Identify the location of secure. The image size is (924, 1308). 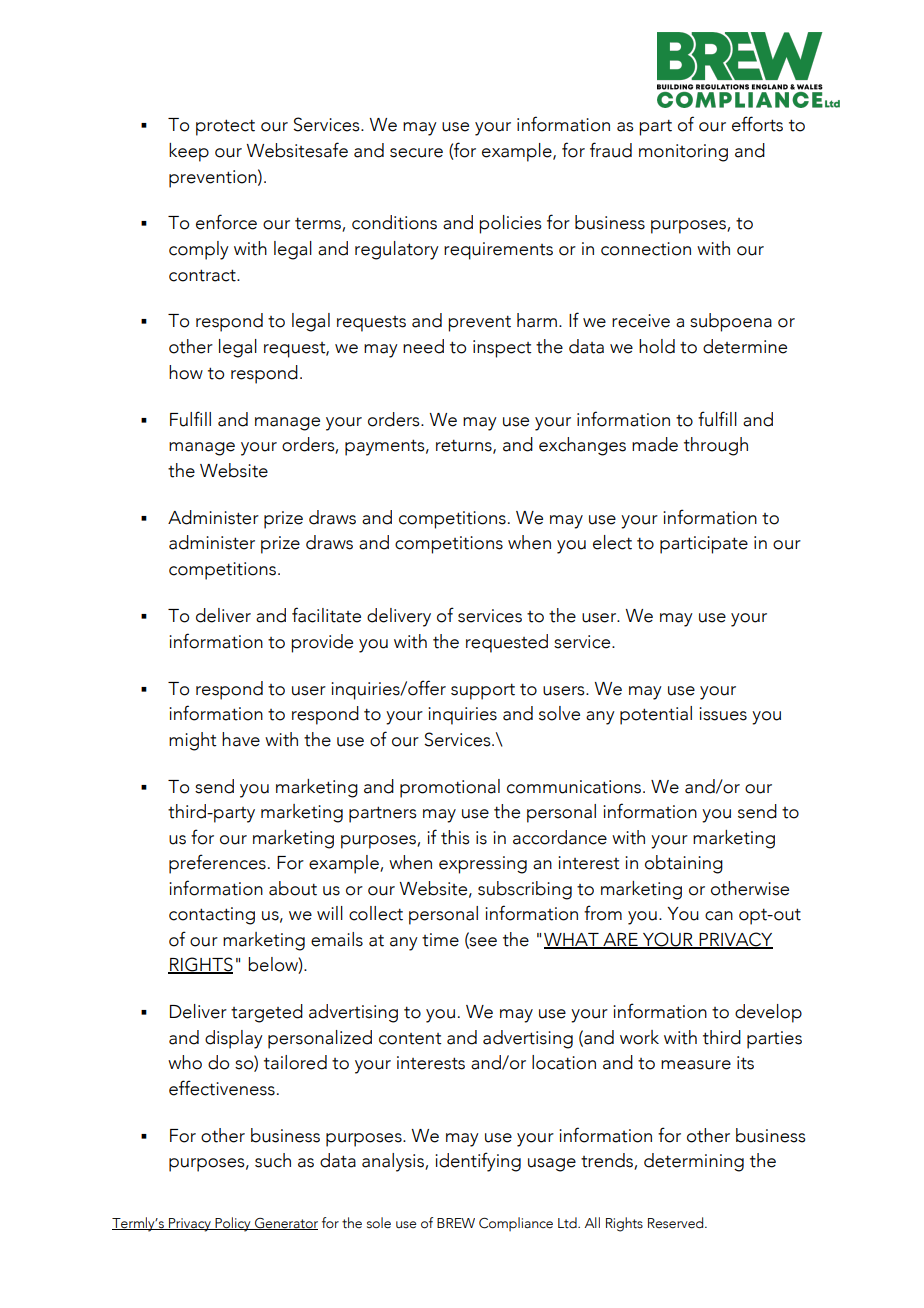
(416, 153).
